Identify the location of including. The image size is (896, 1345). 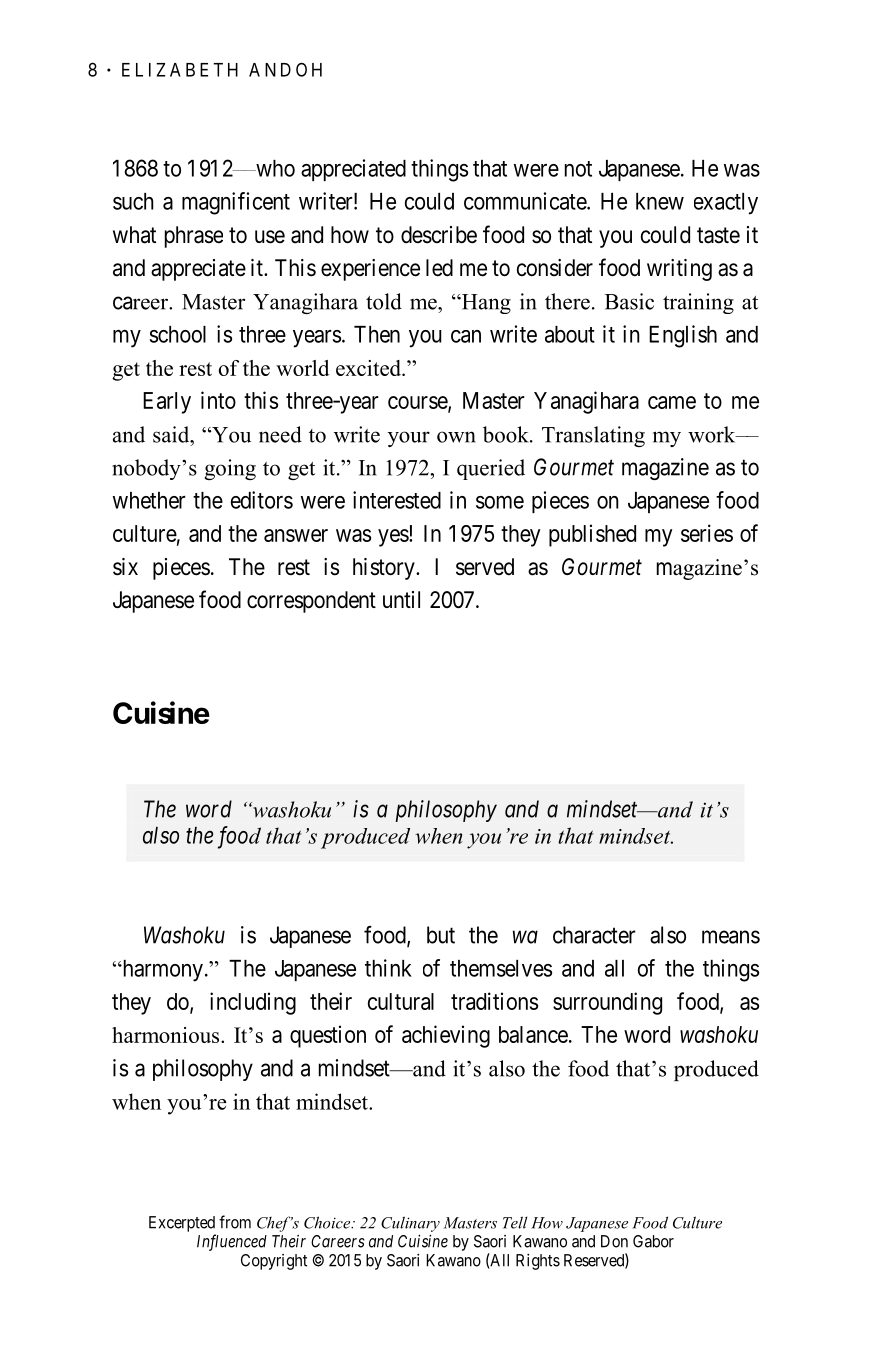
(253, 1003).
